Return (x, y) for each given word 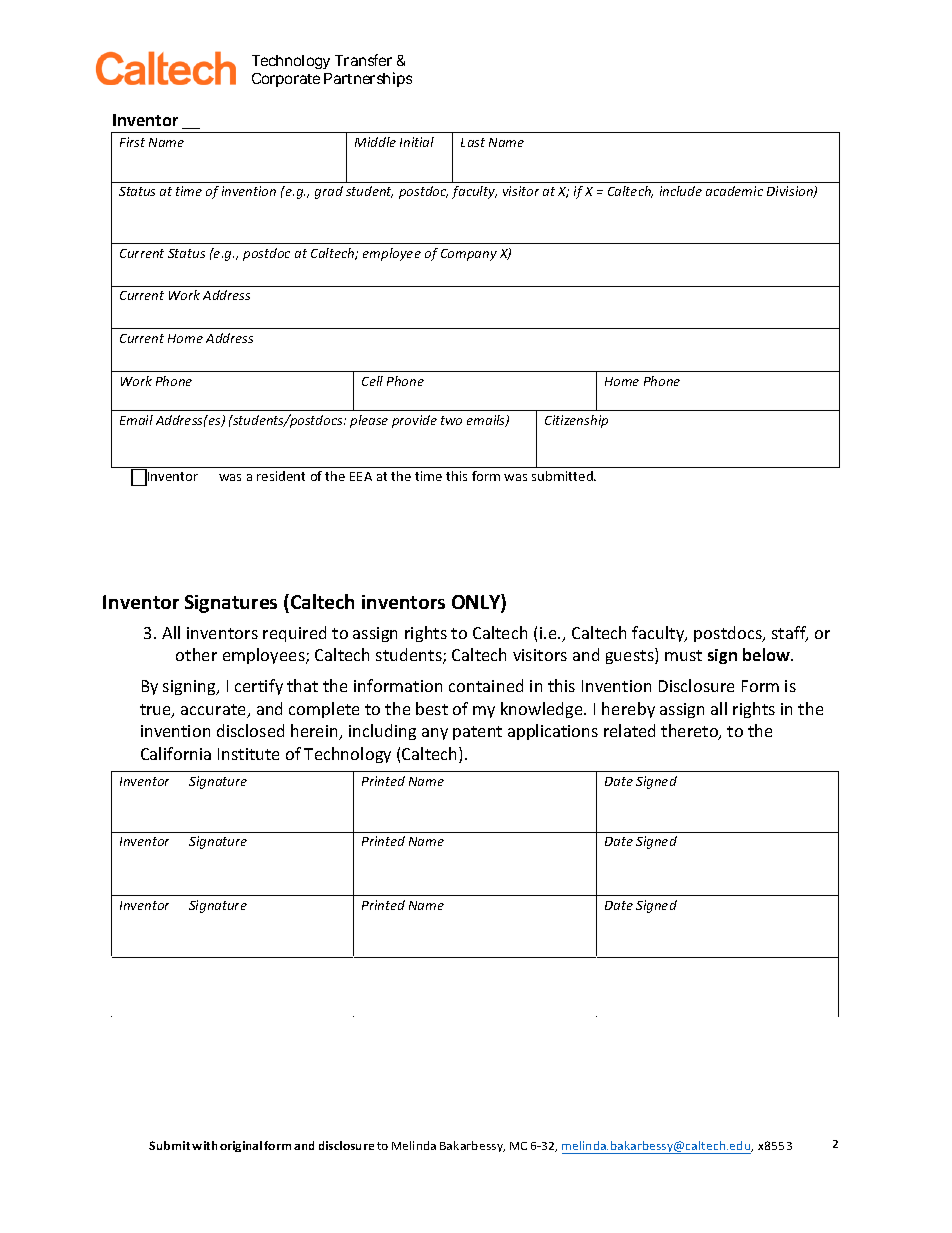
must (683, 655)
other (196, 654)
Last (473, 142)
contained (486, 685)
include (681, 191)
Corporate (286, 80)
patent (477, 733)
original (241, 1146)
